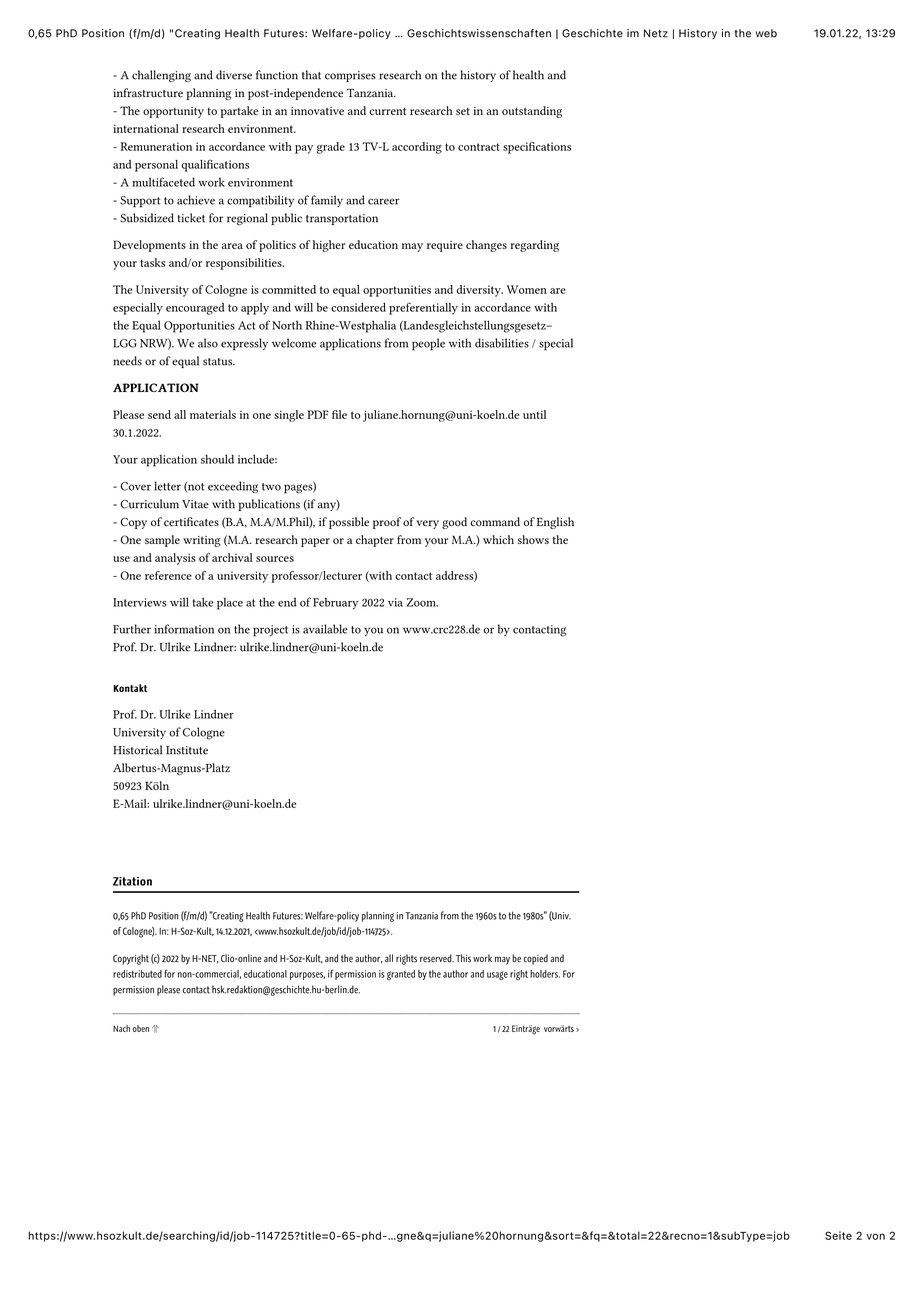  What do you see at coordinates (184, 629) in the page?
I see `information` at bounding box center [184, 629].
